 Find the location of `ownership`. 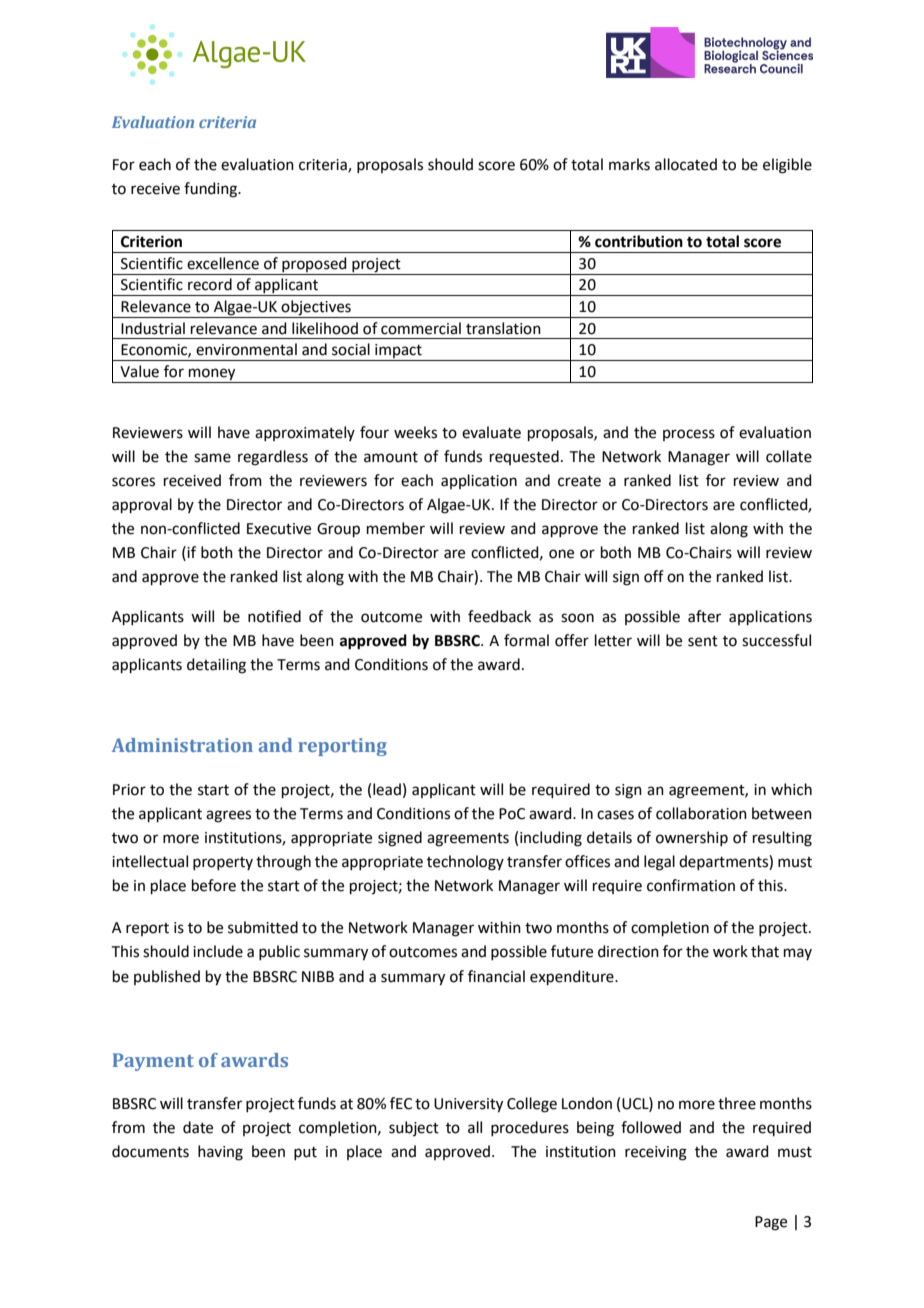

ownership is located at coordinates (692, 838).
